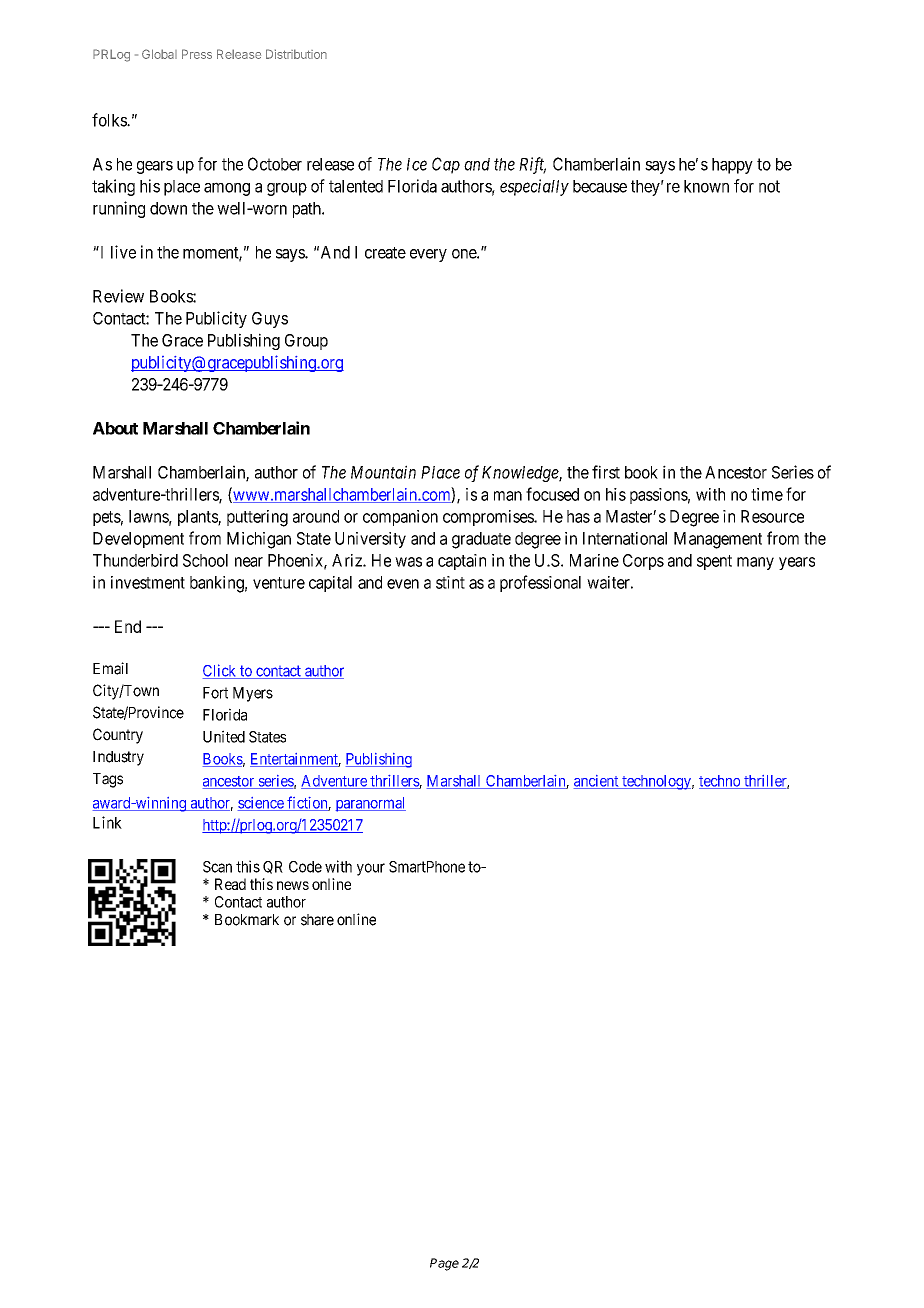  Describe the element at coordinates (732, 166) in the image. I see `happy` at that location.
